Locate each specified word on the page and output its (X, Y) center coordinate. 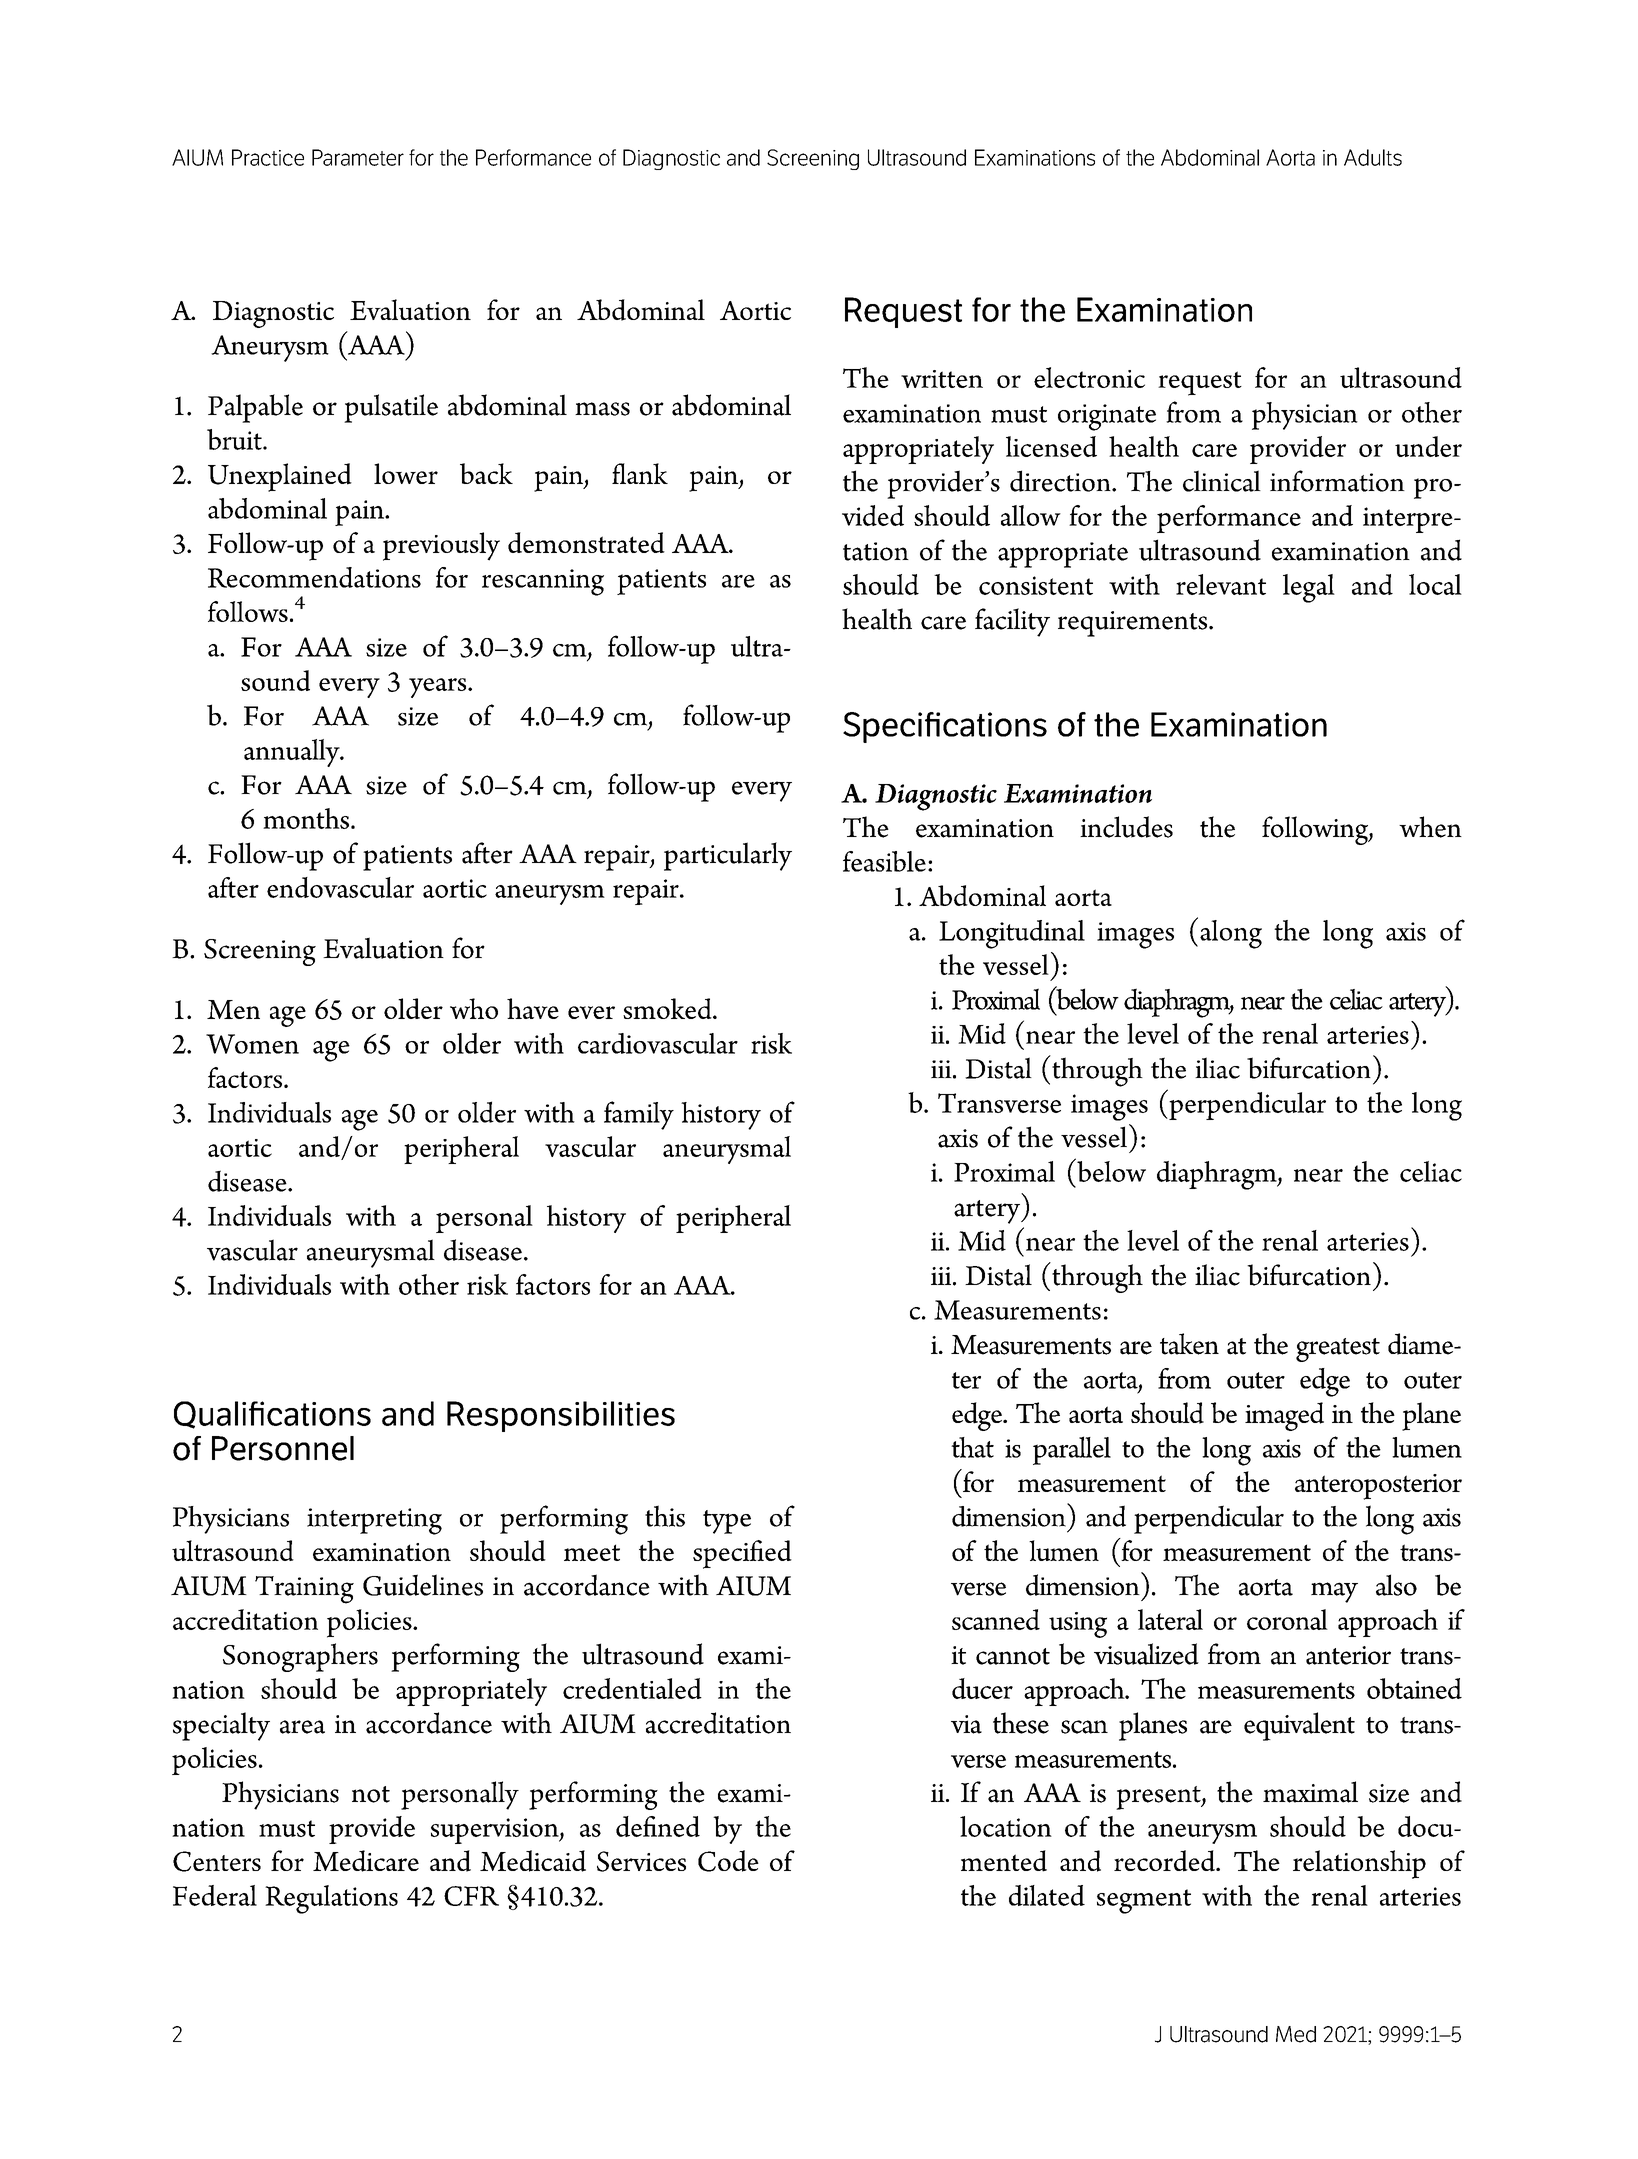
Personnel (283, 1448)
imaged (1284, 1416)
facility (1012, 622)
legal (1309, 588)
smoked (668, 1008)
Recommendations (314, 577)
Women (252, 1044)
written (942, 379)
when (1430, 827)
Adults (1373, 157)
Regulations (331, 1899)
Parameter (358, 157)
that (972, 1447)
